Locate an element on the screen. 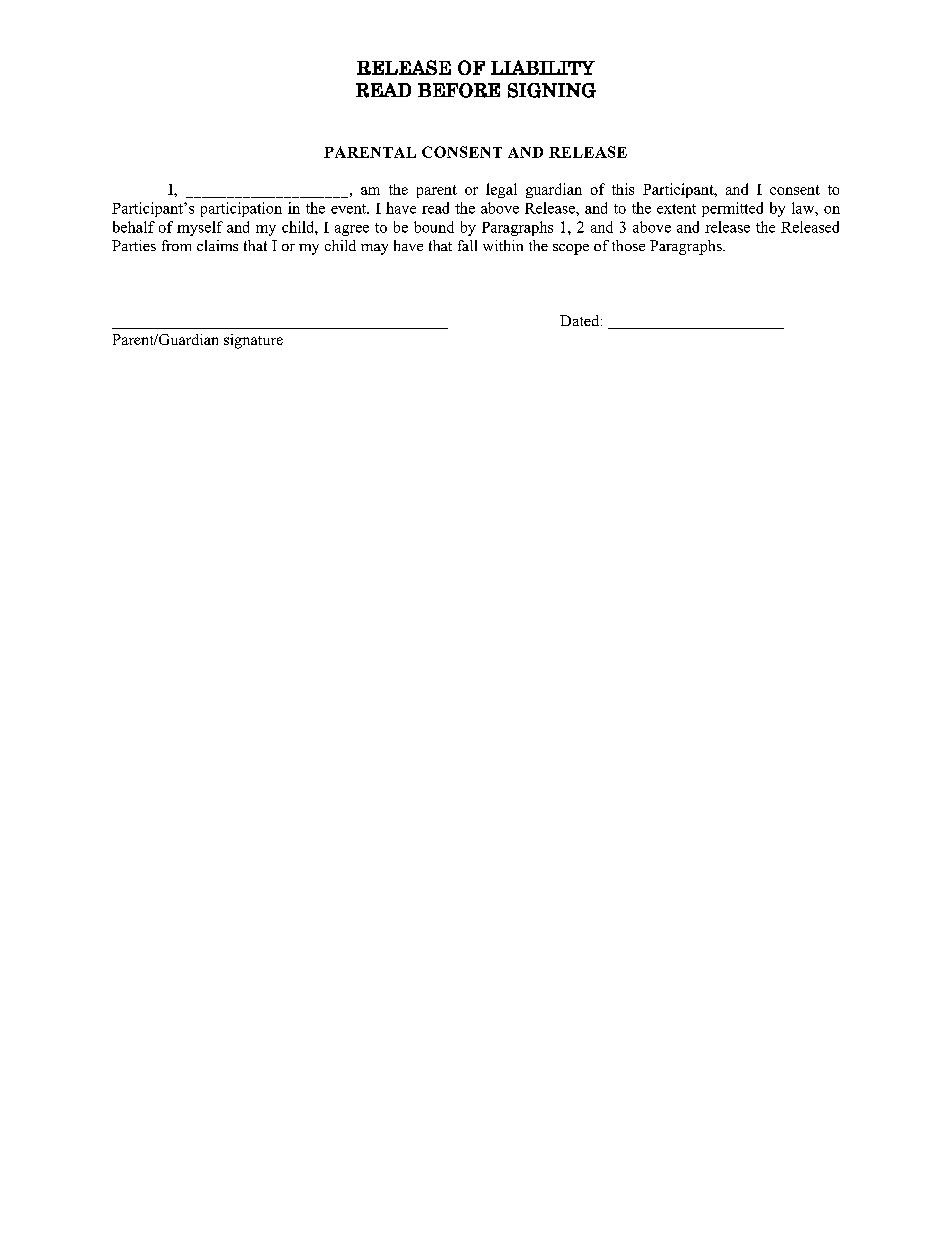 The height and width of the screenshot is (1233, 952). participation is located at coordinates (241, 209).
